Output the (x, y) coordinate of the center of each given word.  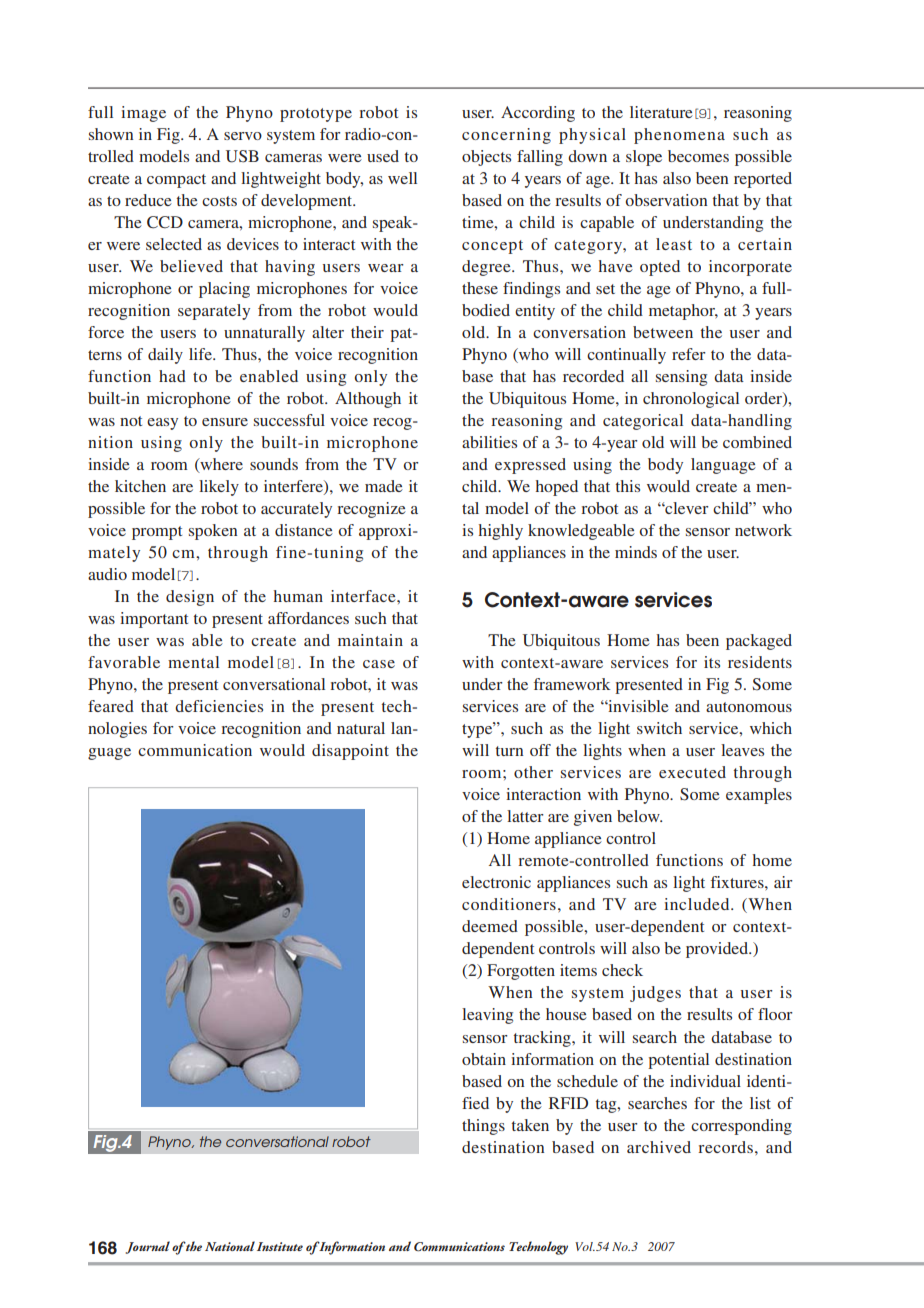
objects (486, 158)
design (190, 598)
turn (509, 751)
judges (655, 994)
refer (689, 354)
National (230, 1246)
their (367, 332)
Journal (148, 1247)
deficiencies (219, 706)
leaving (487, 1016)
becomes (698, 156)
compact (176, 181)
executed (692, 772)
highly (501, 532)
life (201, 354)
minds (636, 552)
